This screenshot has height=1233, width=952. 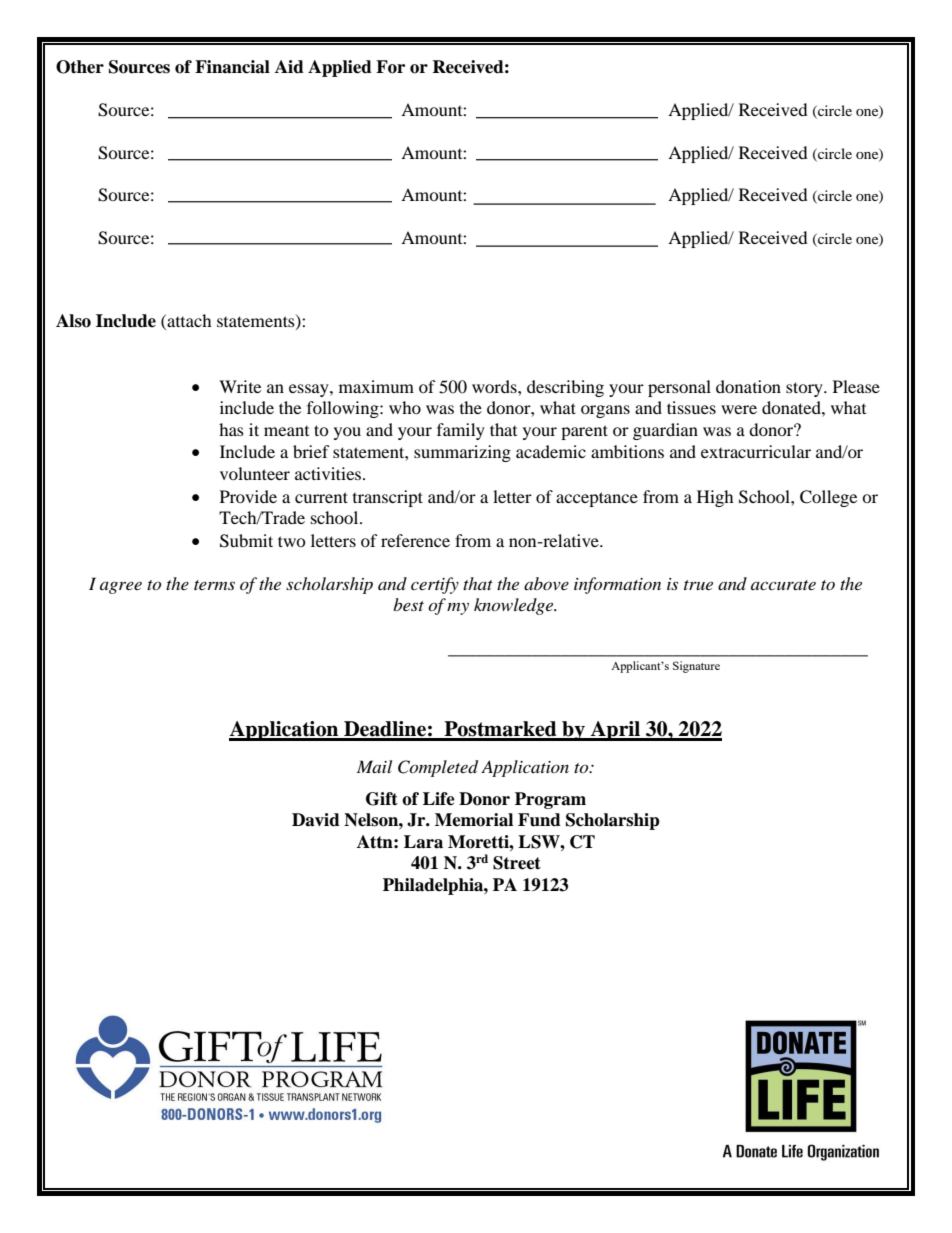 What do you see at coordinates (121, 587) in the screenshot?
I see `agree` at bounding box center [121, 587].
